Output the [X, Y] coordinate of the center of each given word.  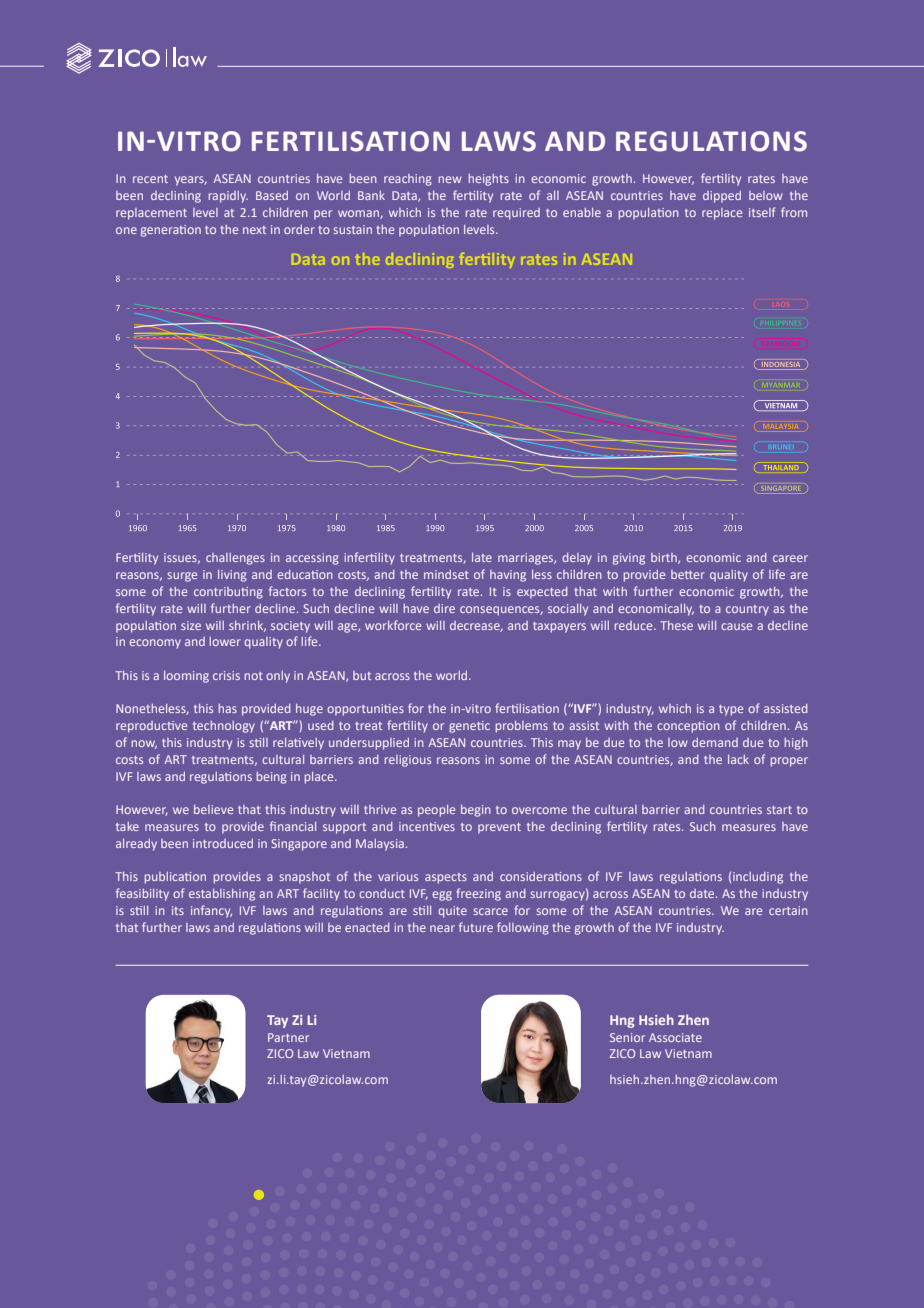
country [747, 610]
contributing [228, 593]
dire [444, 608]
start [779, 810]
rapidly [228, 197]
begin [476, 811]
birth [665, 558]
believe [213, 809]
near [442, 928]
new [450, 179]
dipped [722, 197]
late [482, 557]
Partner [288, 1037]
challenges [235, 559]
